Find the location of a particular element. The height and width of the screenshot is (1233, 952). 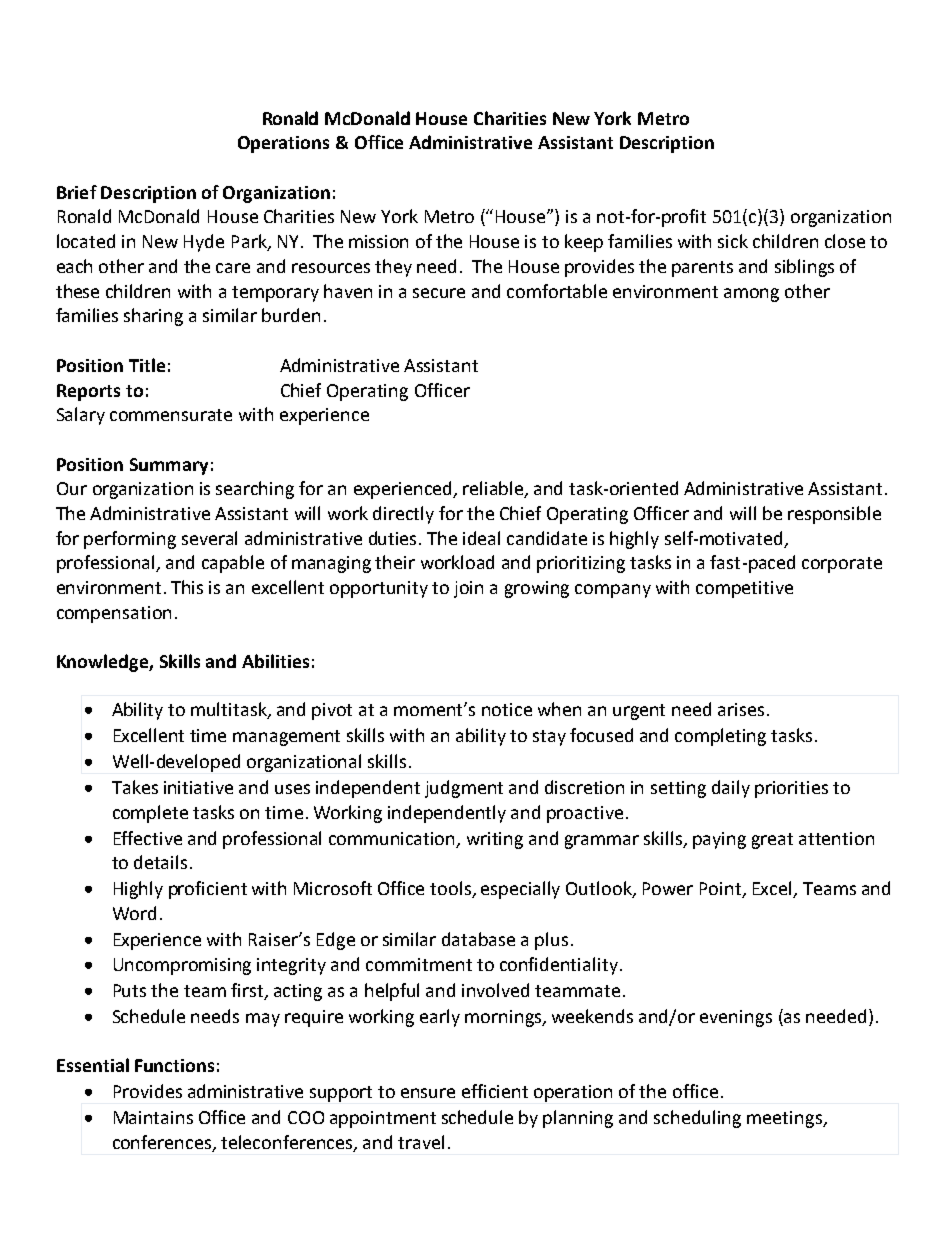

mission is located at coordinates (378, 241).
